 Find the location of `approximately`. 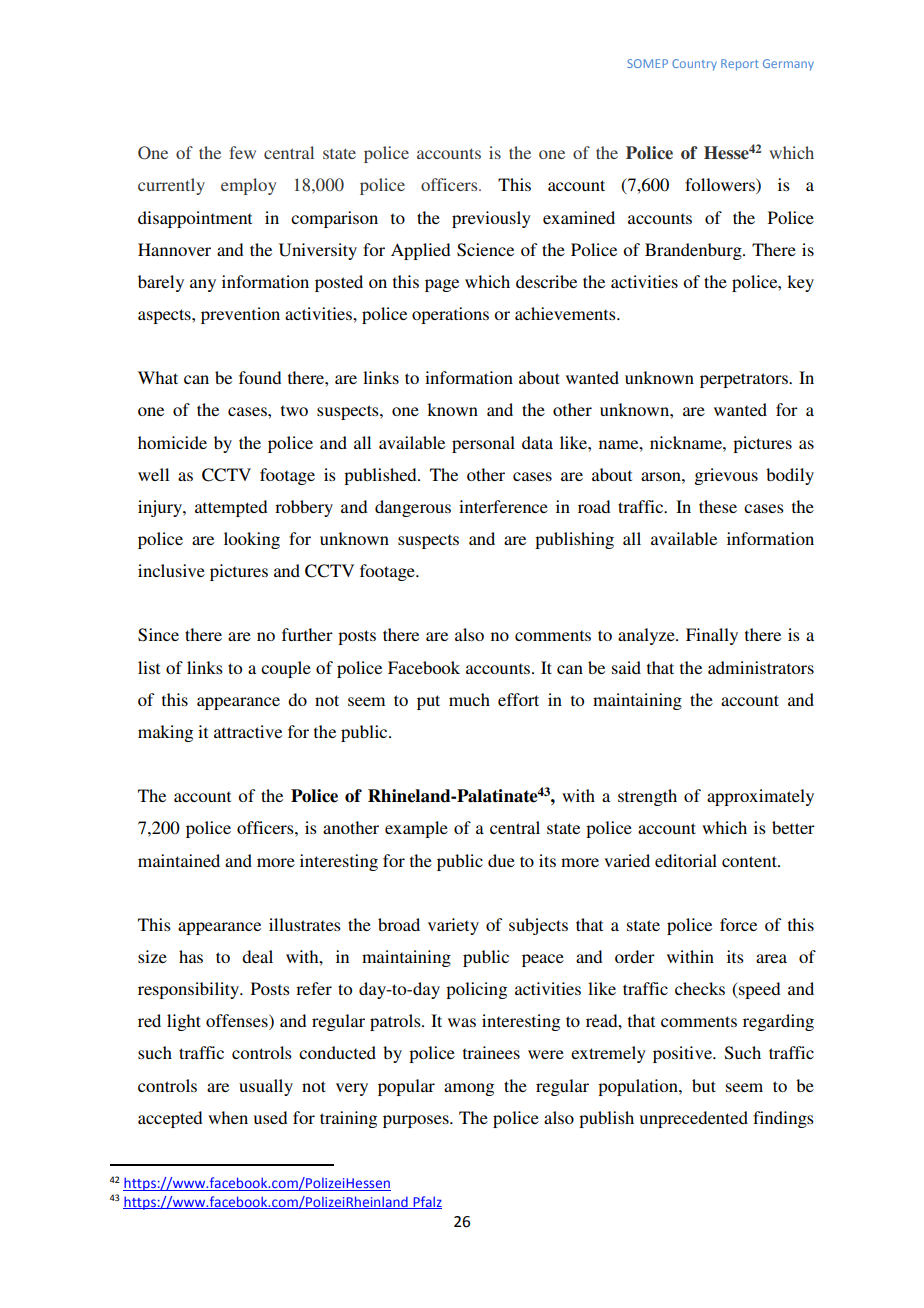

approximately is located at coordinates (760, 797).
